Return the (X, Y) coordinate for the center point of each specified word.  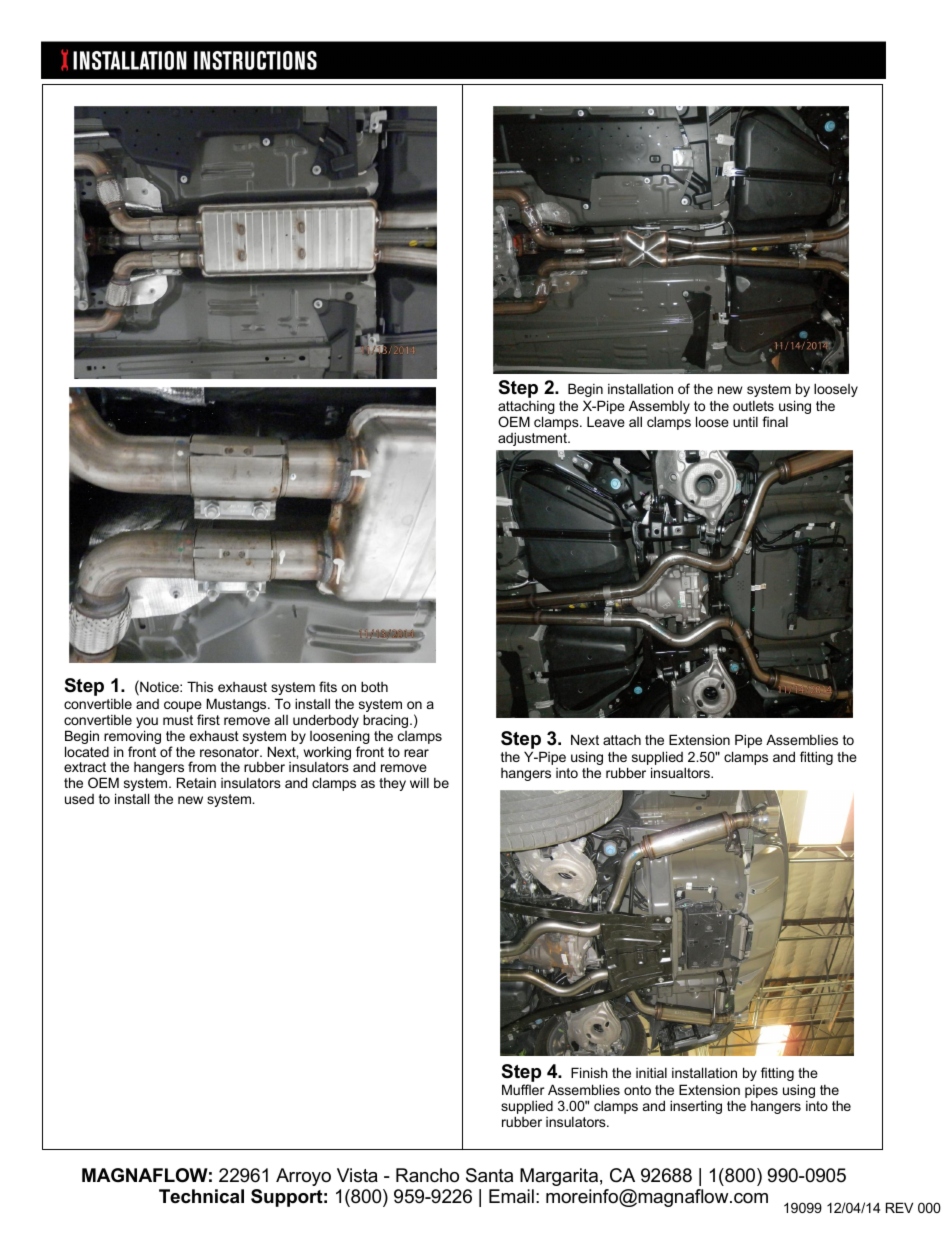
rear (416, 753)
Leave (606, 421)
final (775, 421)
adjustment (533, 439)
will (419, 782)
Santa (489, 1175)
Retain (196, 782)
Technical (201, 1196)
